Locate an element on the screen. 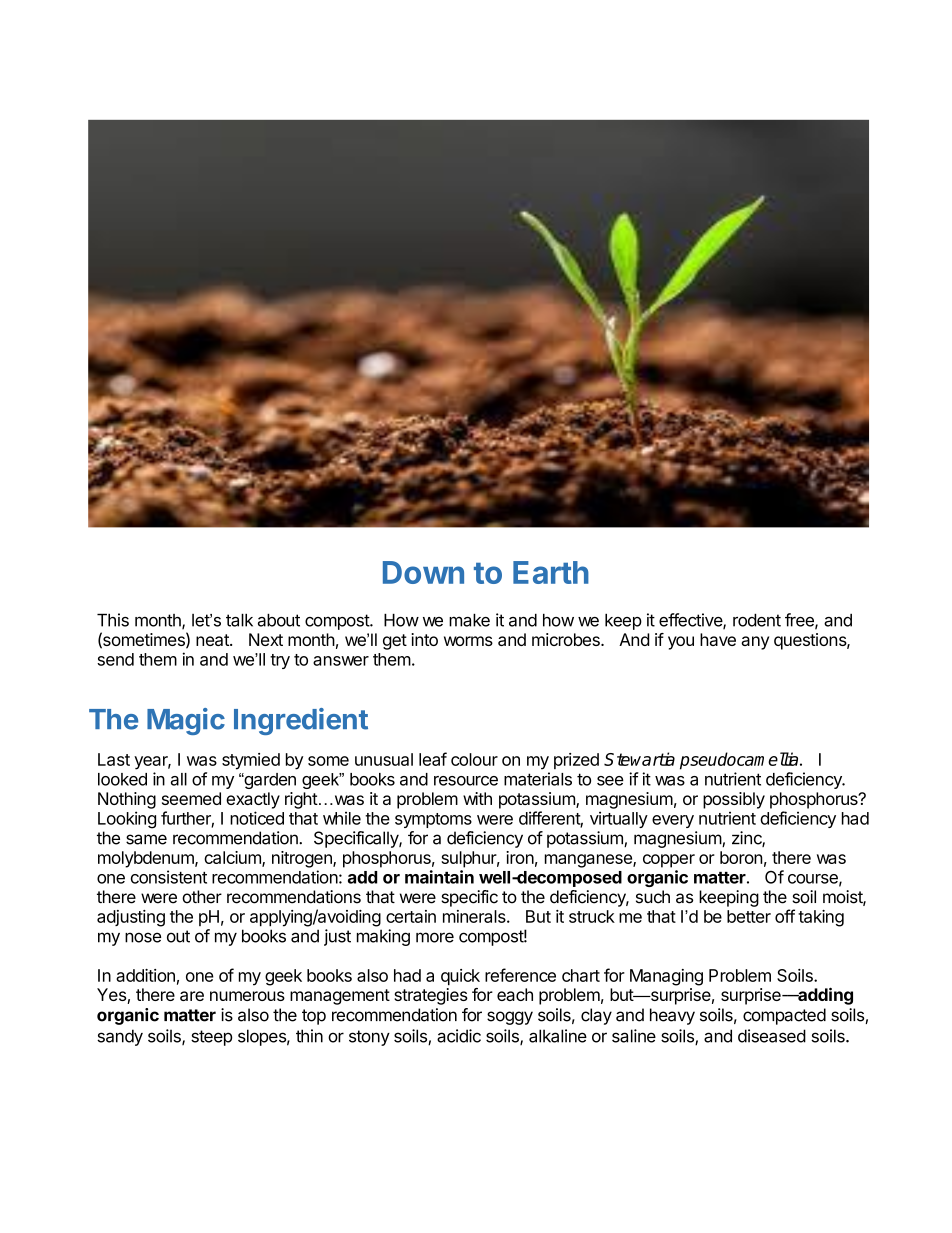 The image size is (952, 1233). worms is located at coordinates (468, 641).
